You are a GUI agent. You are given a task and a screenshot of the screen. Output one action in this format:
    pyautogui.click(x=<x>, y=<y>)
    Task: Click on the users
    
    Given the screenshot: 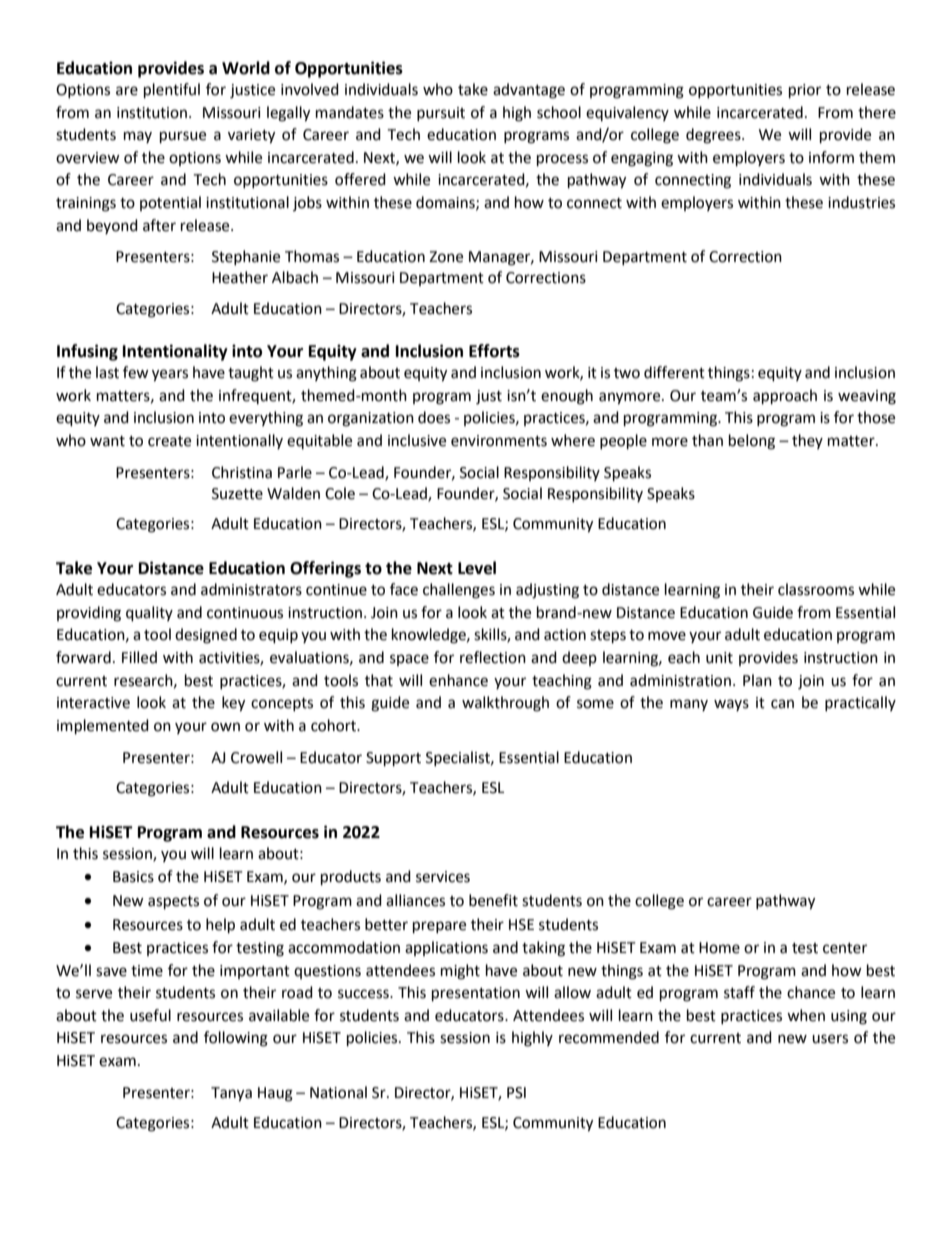 What is the action you would take?
    pyautogui.click(x=830, y=1039)
